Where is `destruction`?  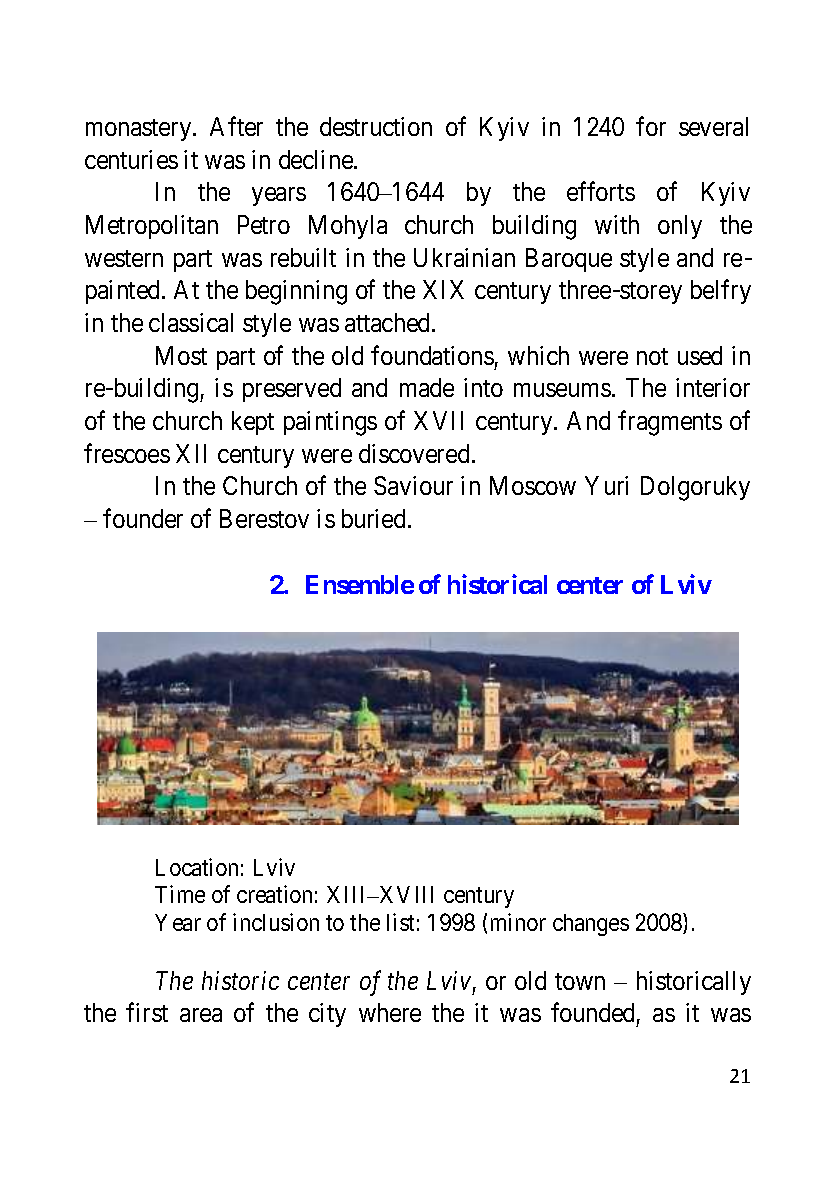
destruction is located at coordinates (376, 126).
